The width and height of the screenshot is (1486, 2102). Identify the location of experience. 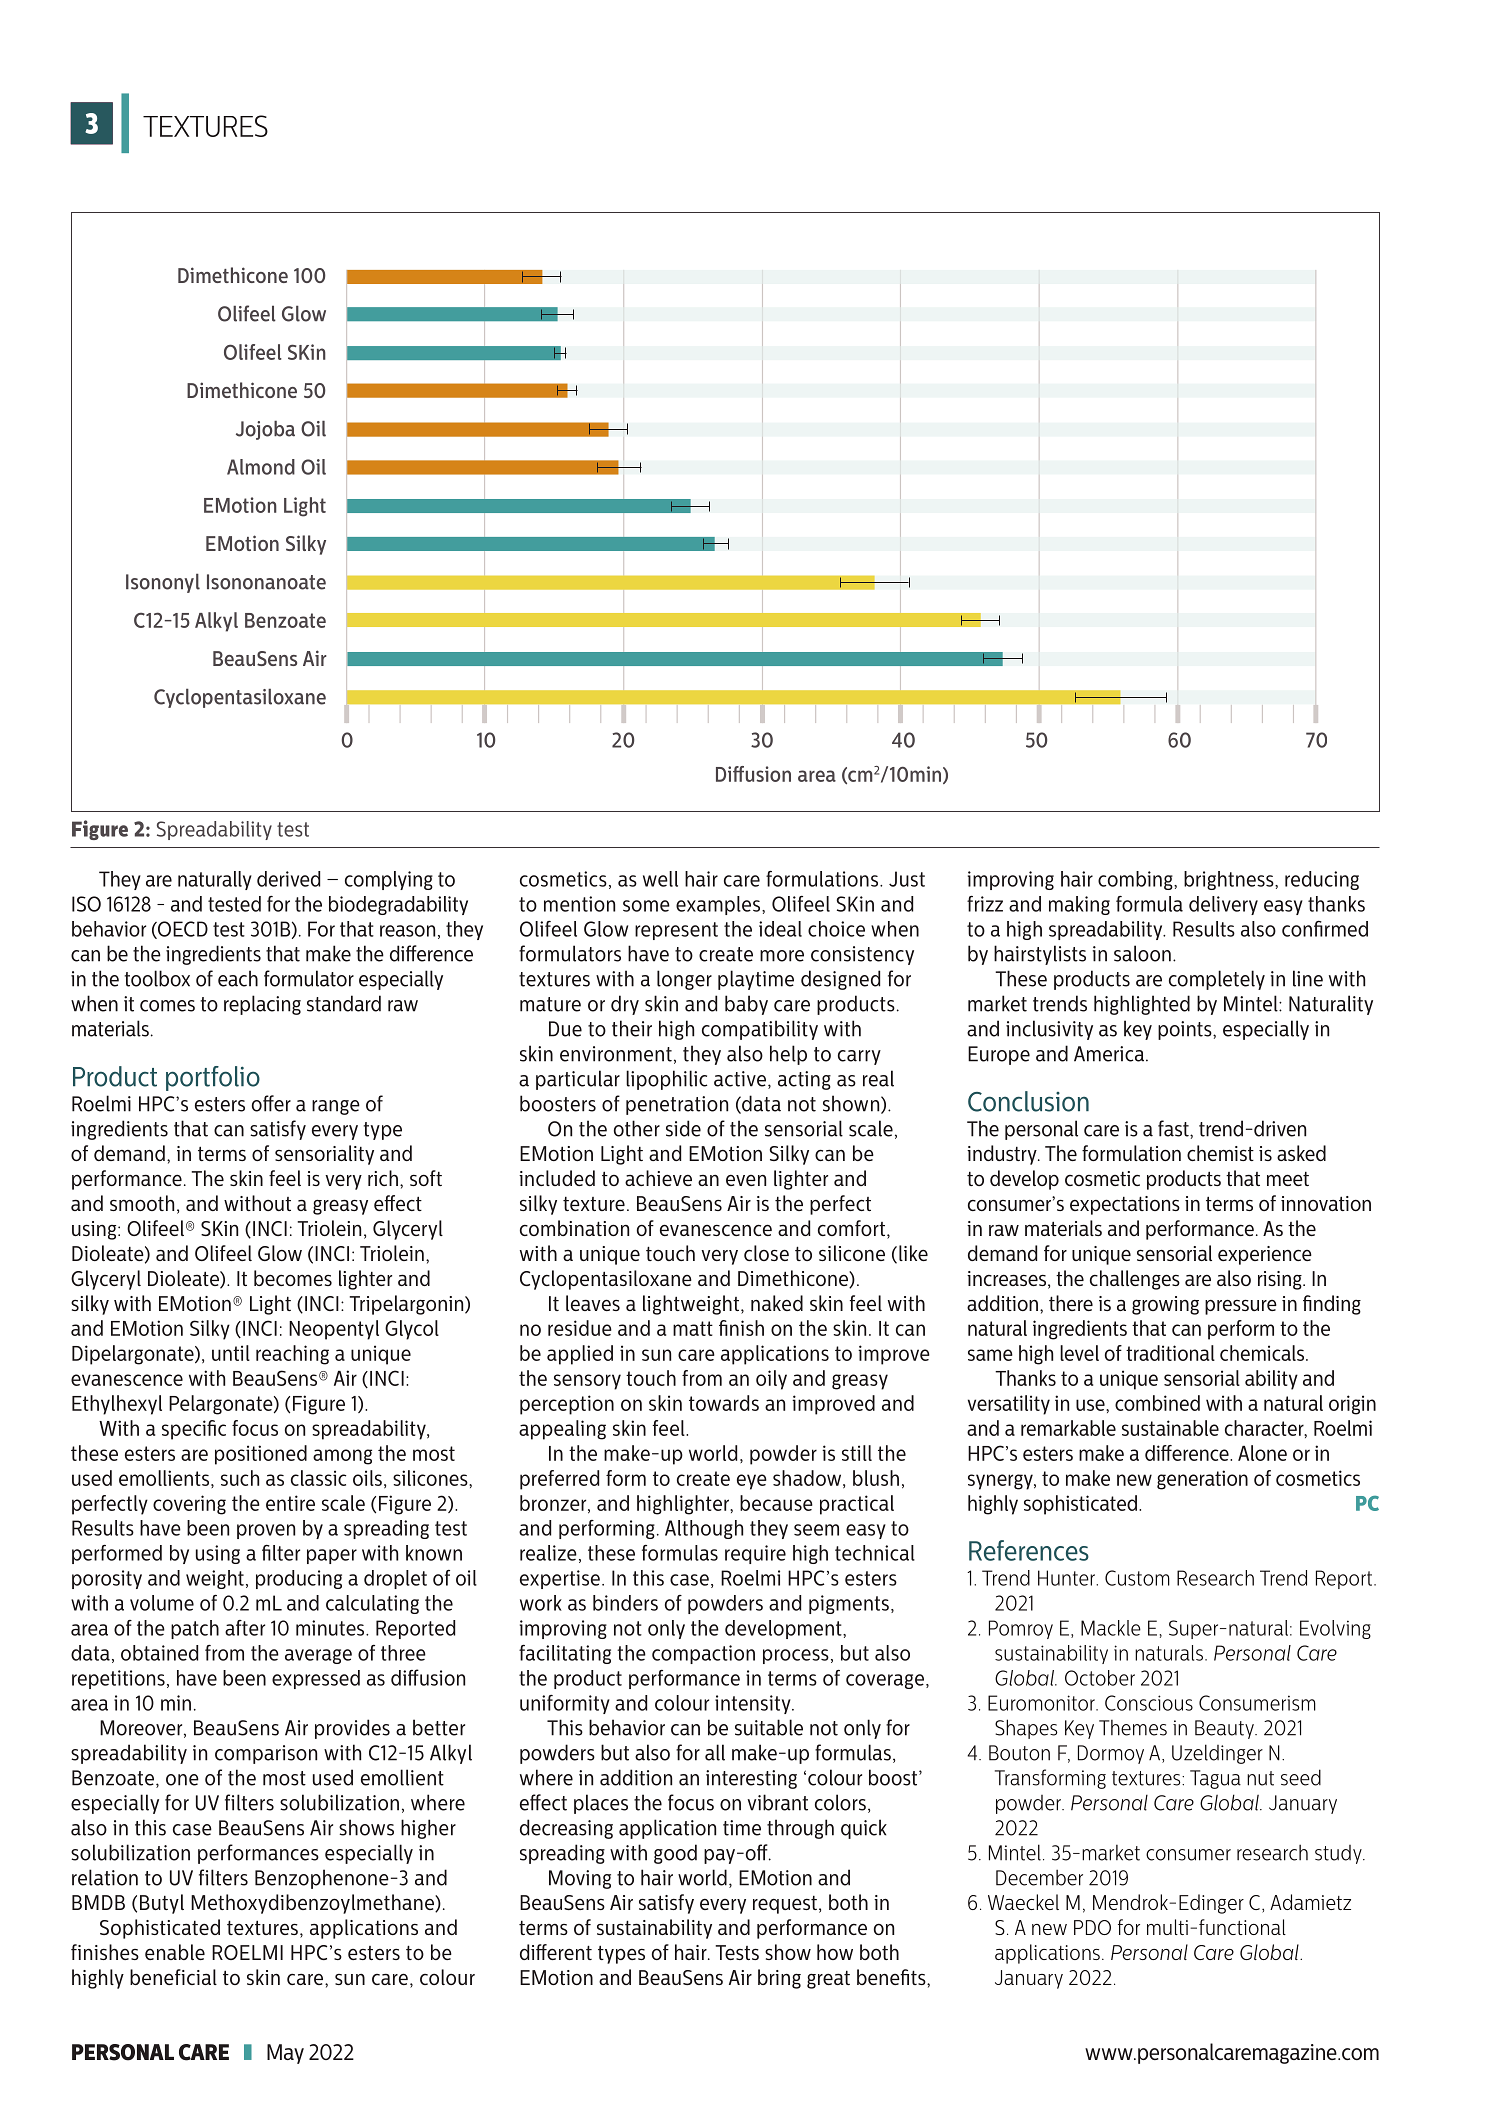
(1265, 1255).
